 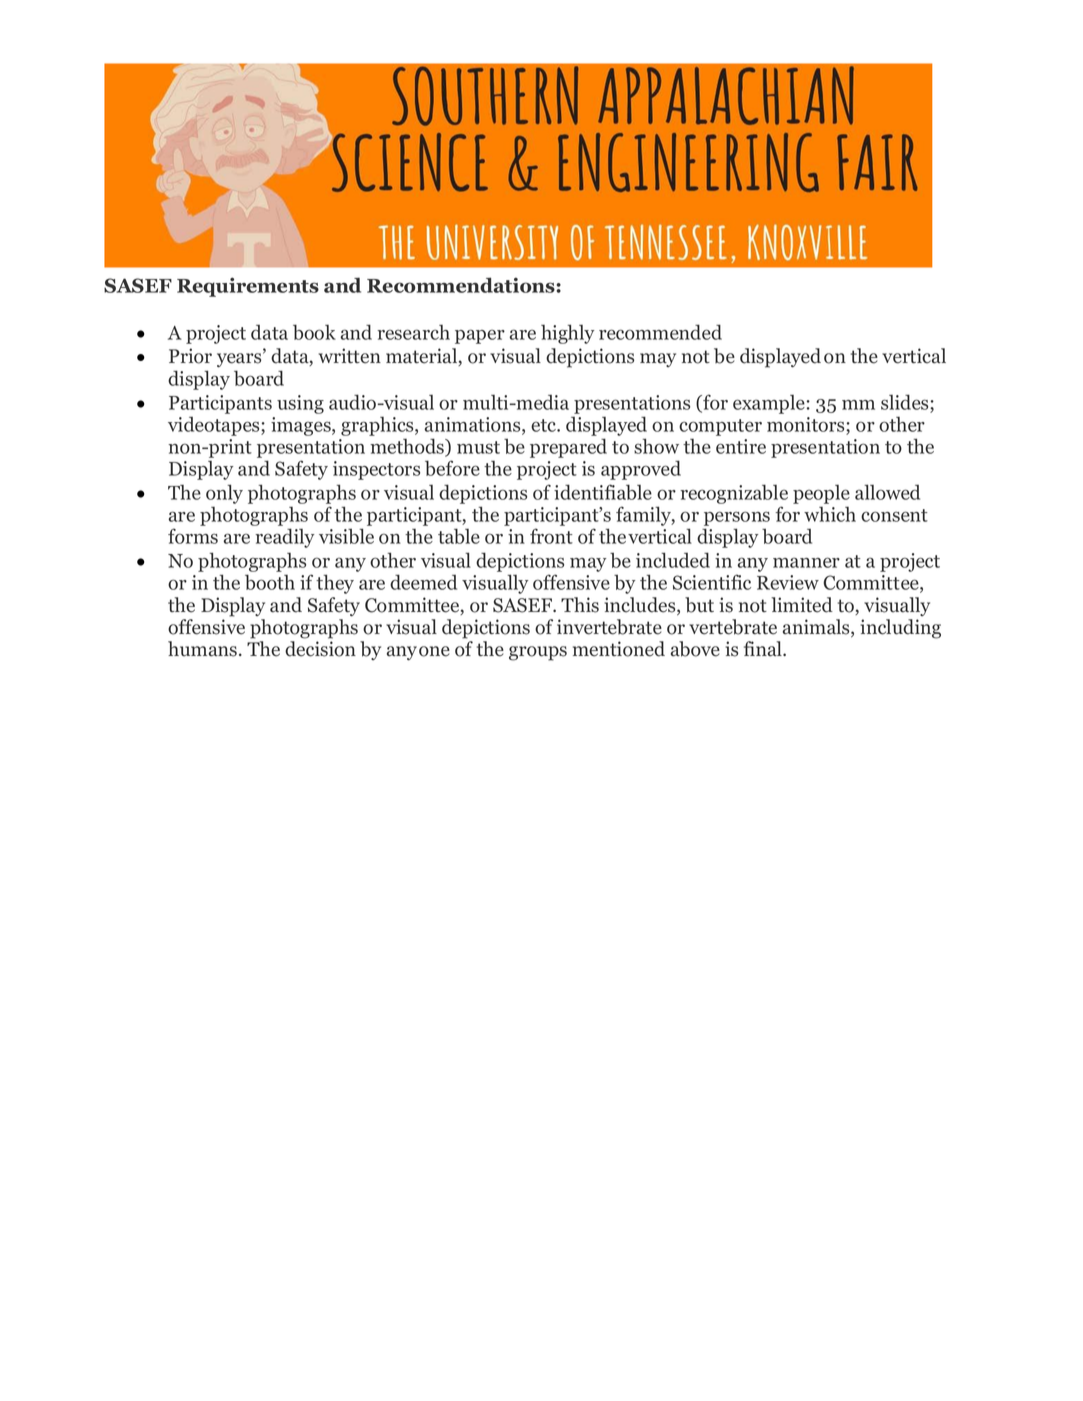 I want to click on manner, so click(x=806, y=562).
